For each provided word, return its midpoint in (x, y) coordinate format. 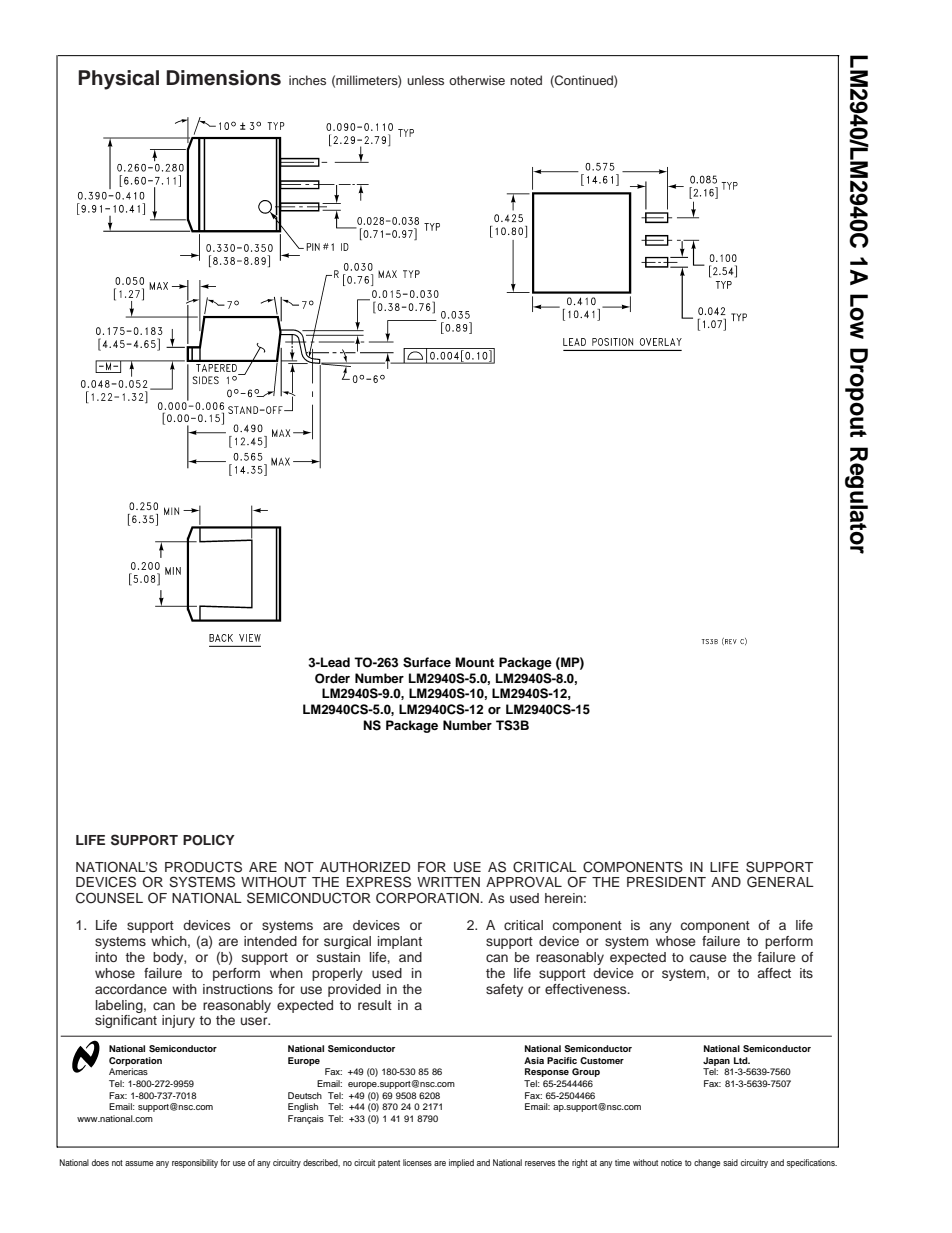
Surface (427, 662)
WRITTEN (448, 882)
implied (461, 1163)
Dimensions (223, 78)
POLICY (209, 840)
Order (332, 678)
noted (526, 80)
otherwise (477, 80)
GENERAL (780, 882)
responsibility (195, 1163)
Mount (474, 662)
